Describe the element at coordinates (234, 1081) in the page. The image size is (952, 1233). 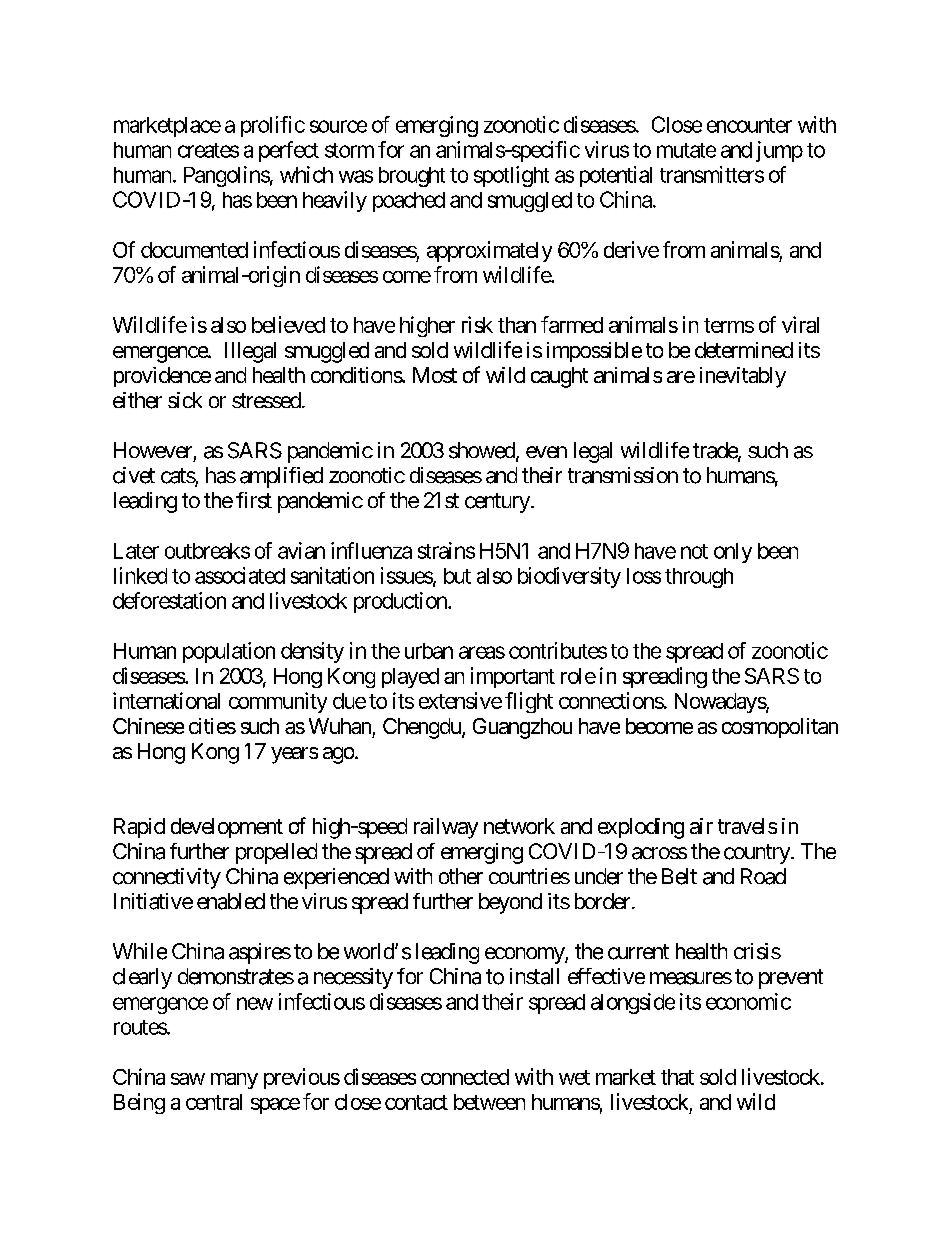
I see `many` at that location.
